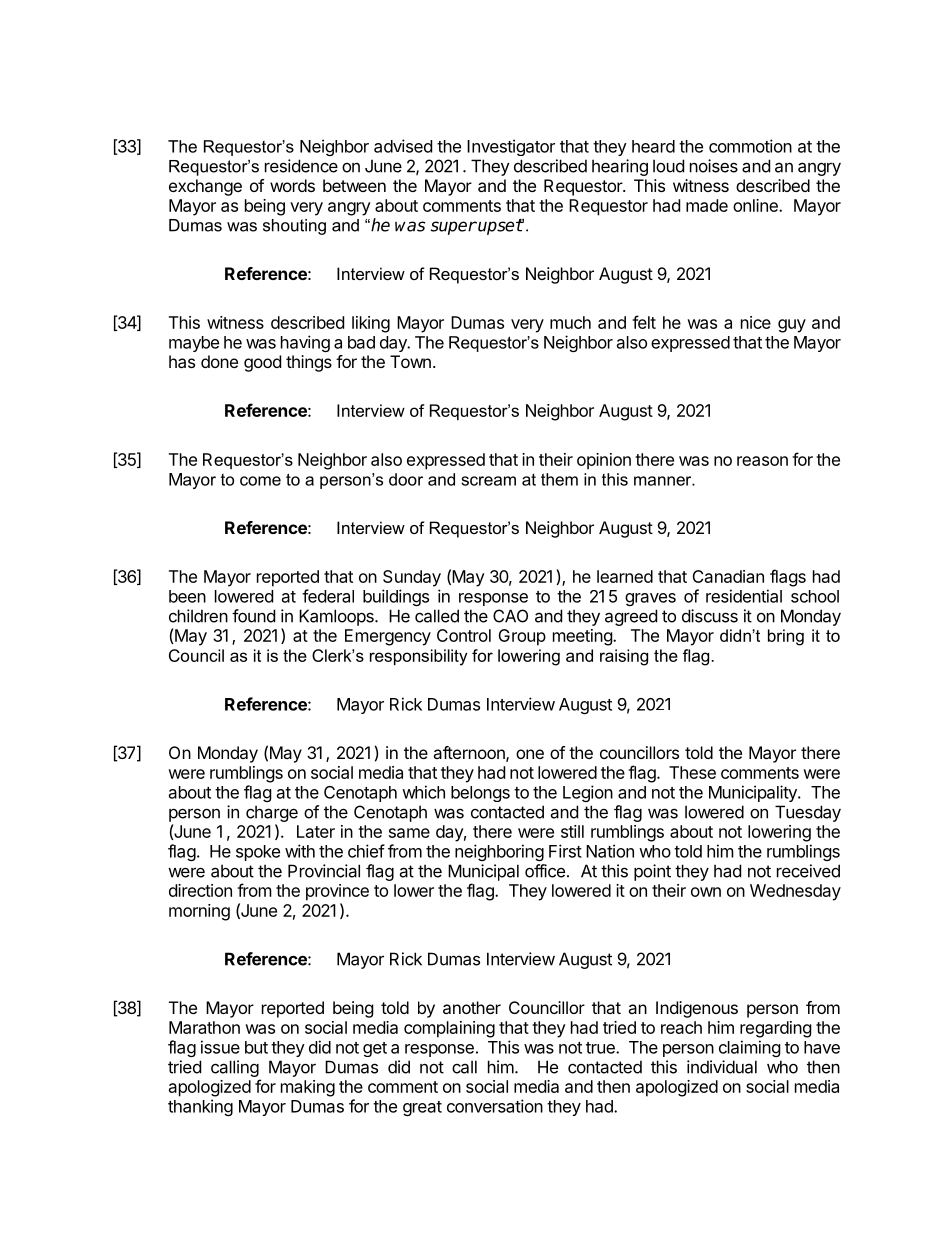 This screenshot has height=1233, width=952. I want to click on conversation, so click(495, 1106).
